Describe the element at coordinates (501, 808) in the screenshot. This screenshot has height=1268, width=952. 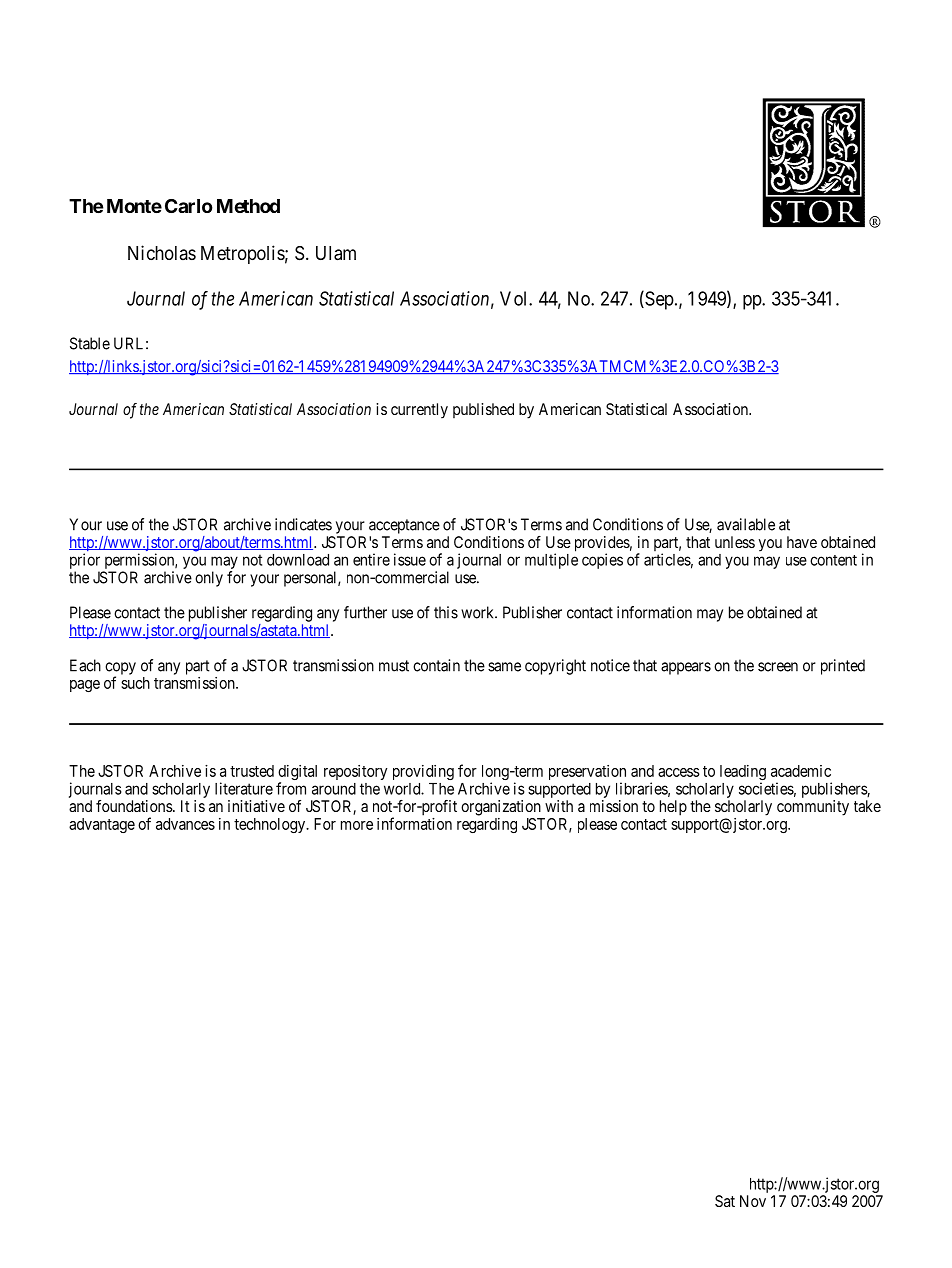
I see `organization` at that location.
